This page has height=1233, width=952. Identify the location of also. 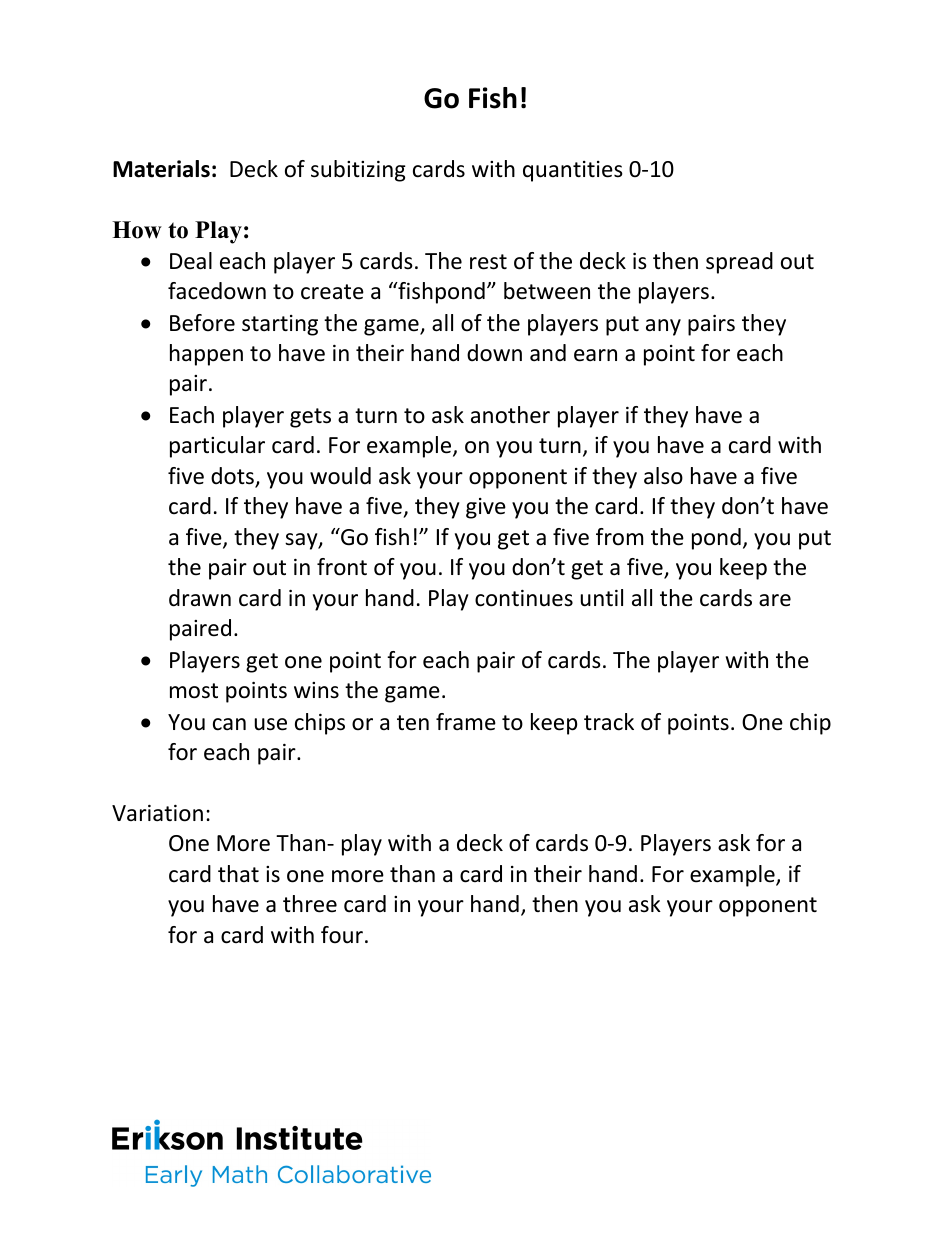
(663, 476).
